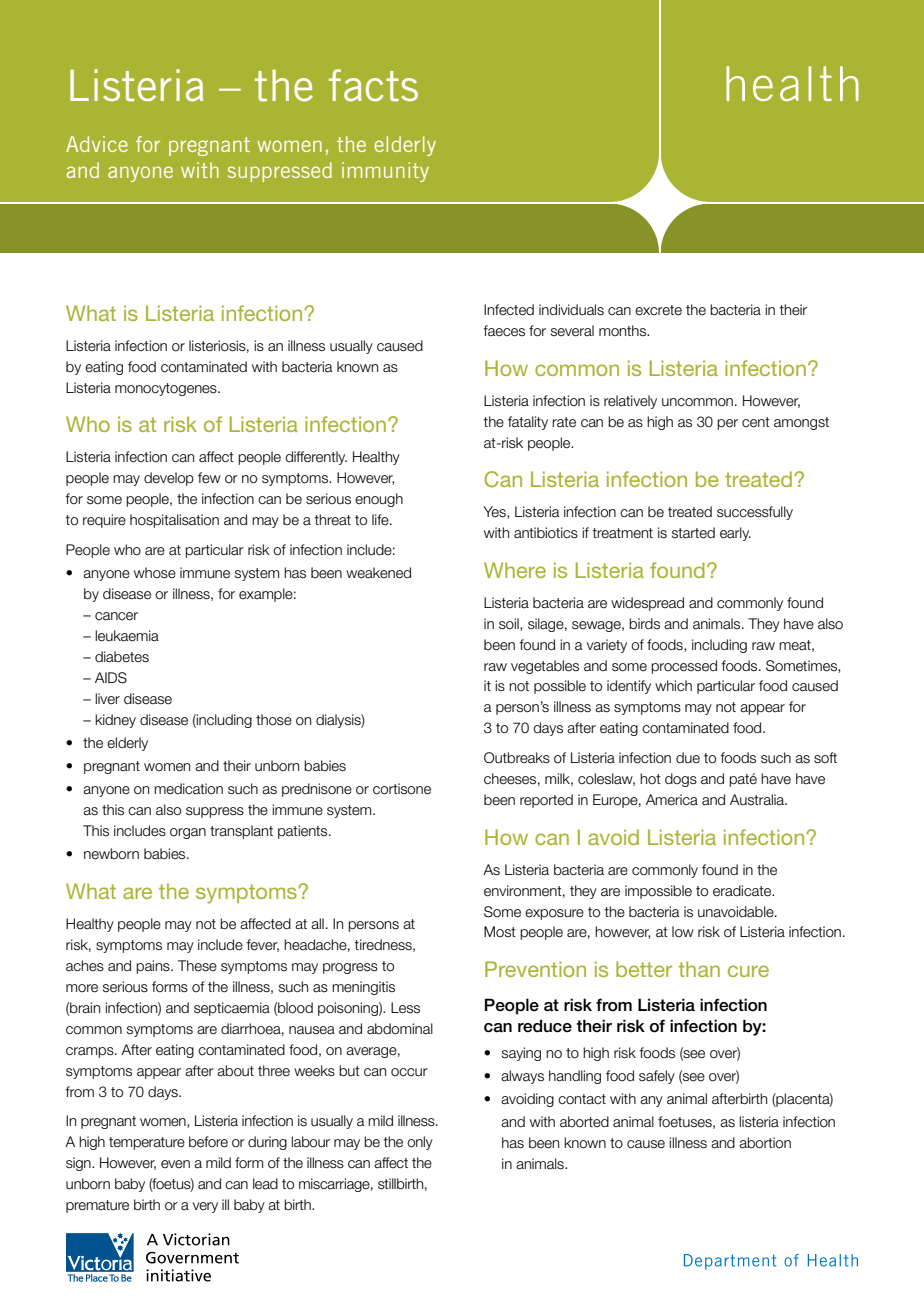  Describe the element at coordinates (147, 1143) in the screenshot. I see `temperature` at that location.
